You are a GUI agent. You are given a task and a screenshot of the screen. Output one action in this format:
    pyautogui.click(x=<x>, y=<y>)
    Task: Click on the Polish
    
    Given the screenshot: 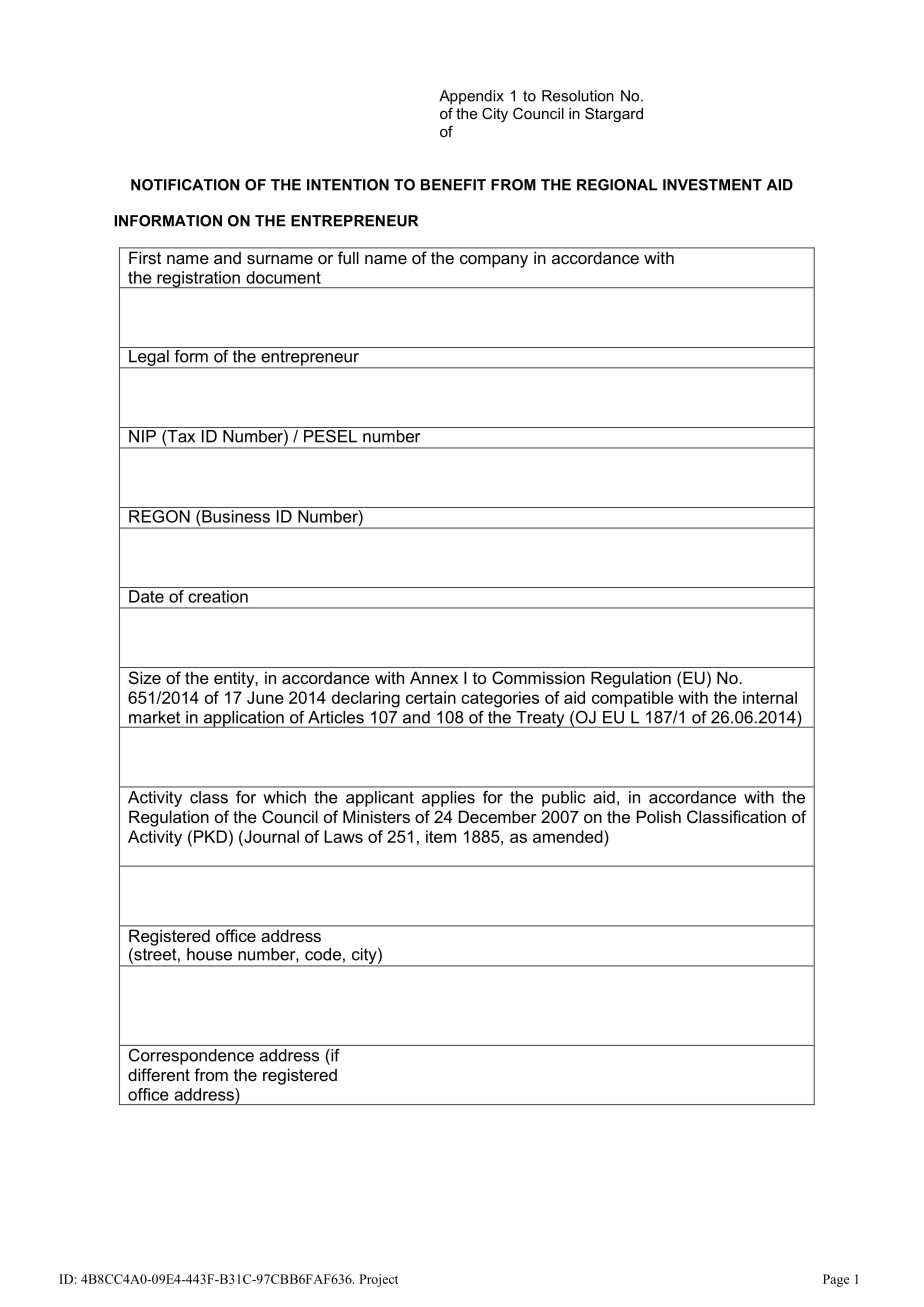 What is the action you would take?
    pyautogui.click(x=659, y=816)
